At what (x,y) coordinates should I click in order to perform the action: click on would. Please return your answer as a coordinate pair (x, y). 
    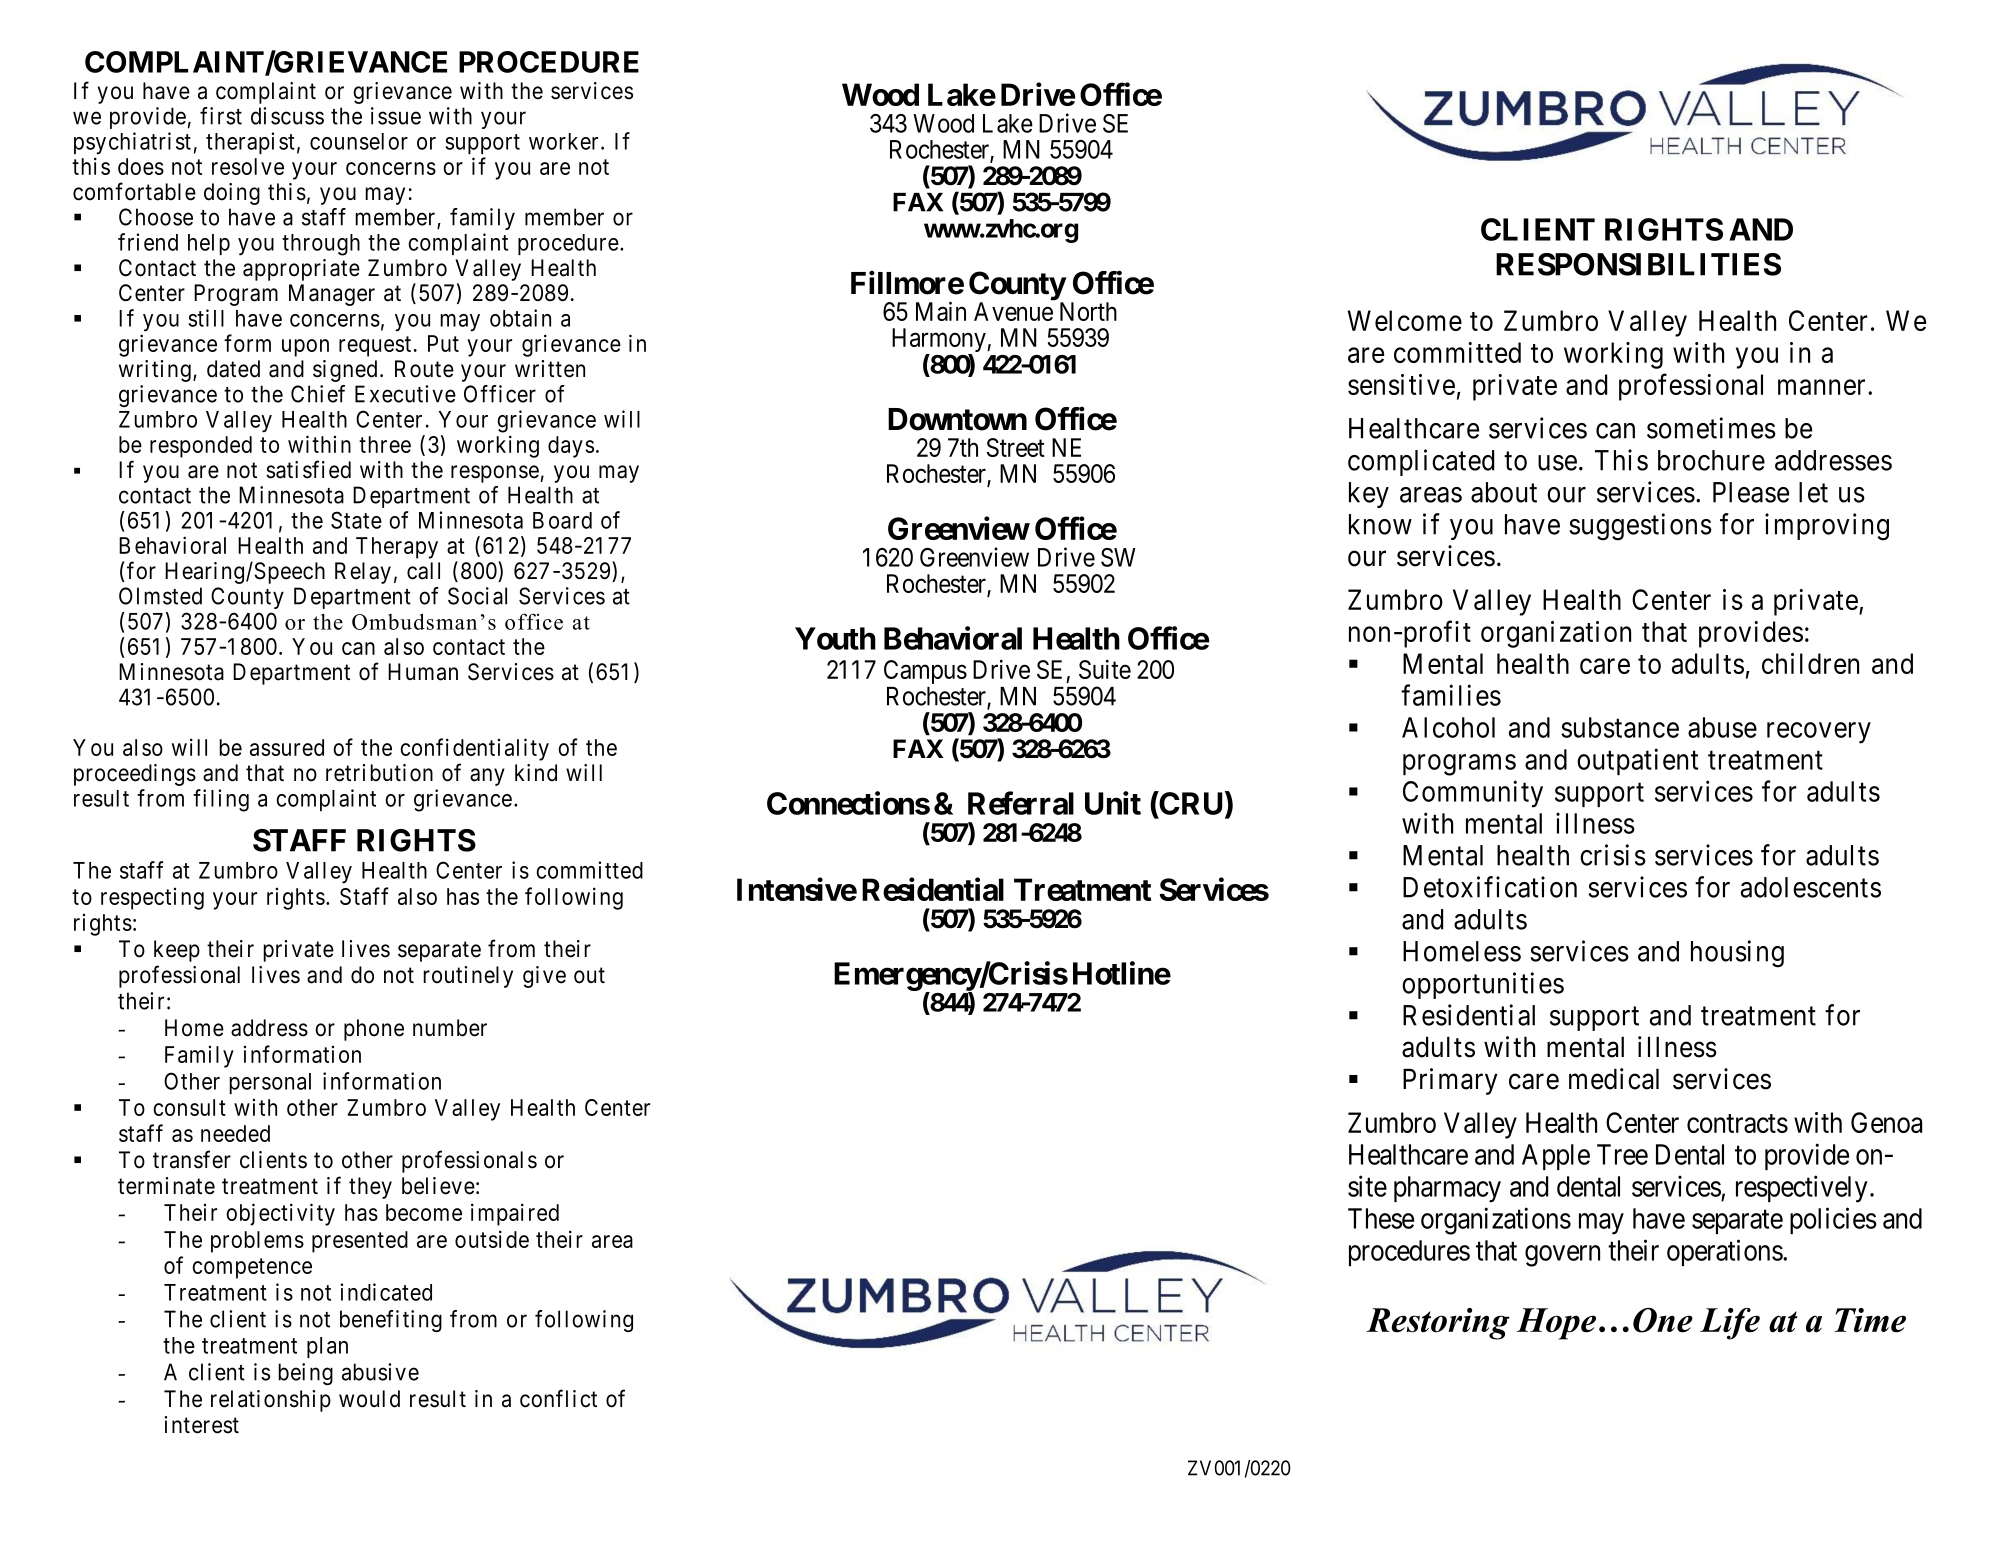
    Looking at the image, I should click on (369, 1399).
